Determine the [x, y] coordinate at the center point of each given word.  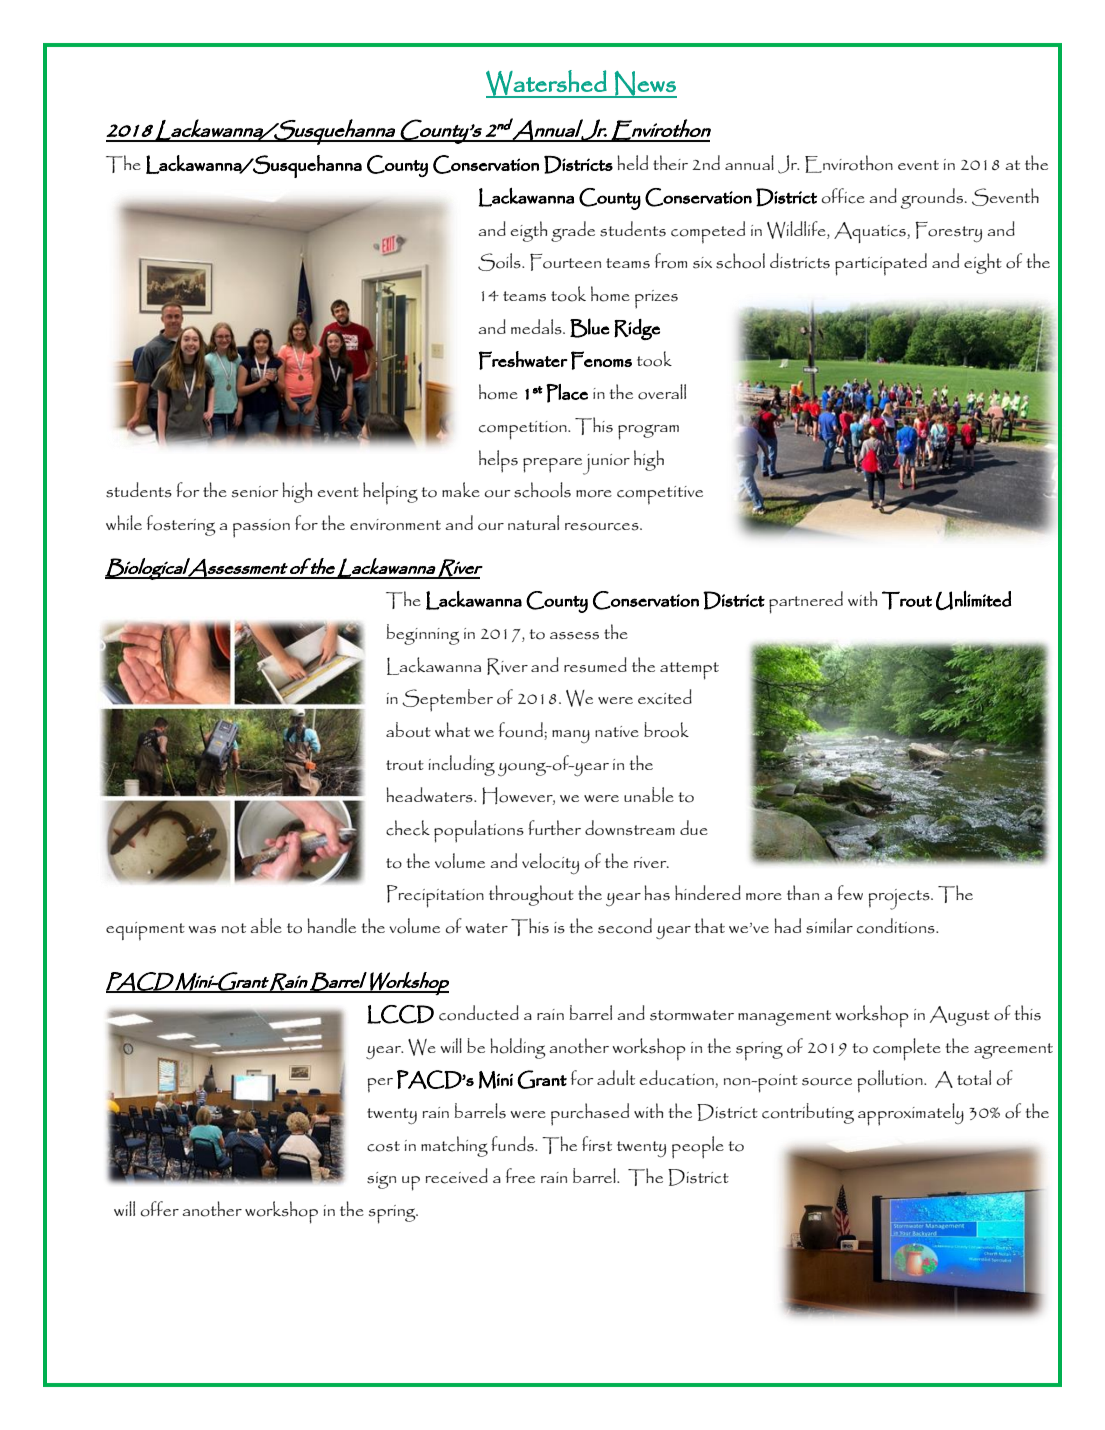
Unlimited [973, 600]
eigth [529, 231]
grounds [932, 198]
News [645, 84]
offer [160, 1209]
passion [261, 528]
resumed [595, 665]
